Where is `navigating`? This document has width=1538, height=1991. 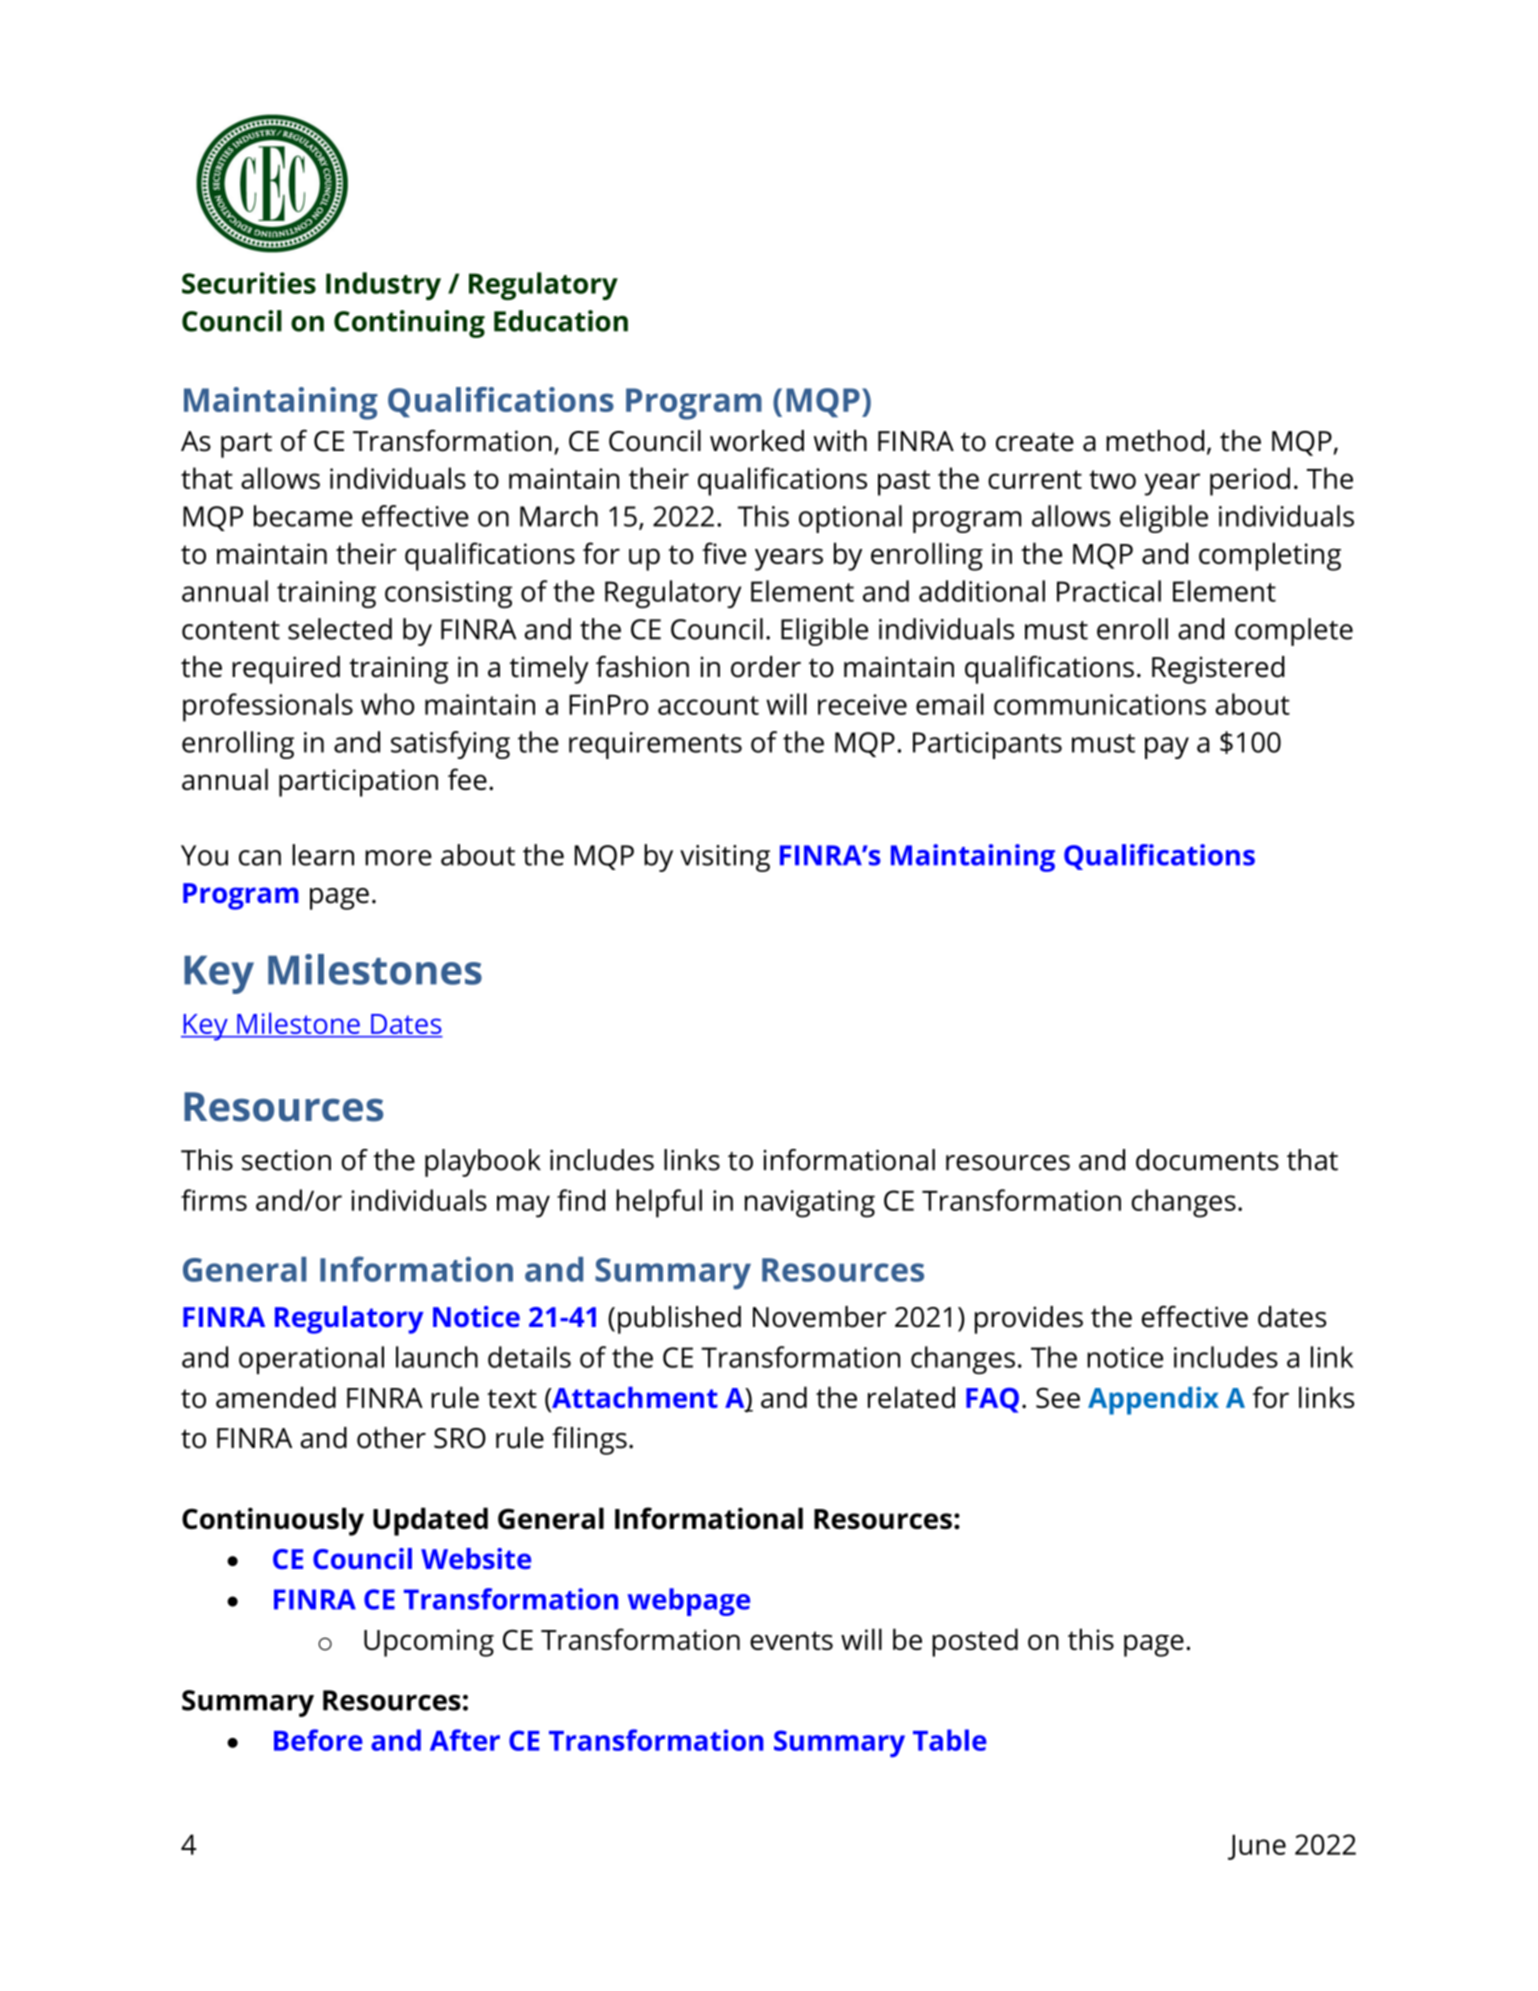 navigating is located at coordinates (810, 1204).
